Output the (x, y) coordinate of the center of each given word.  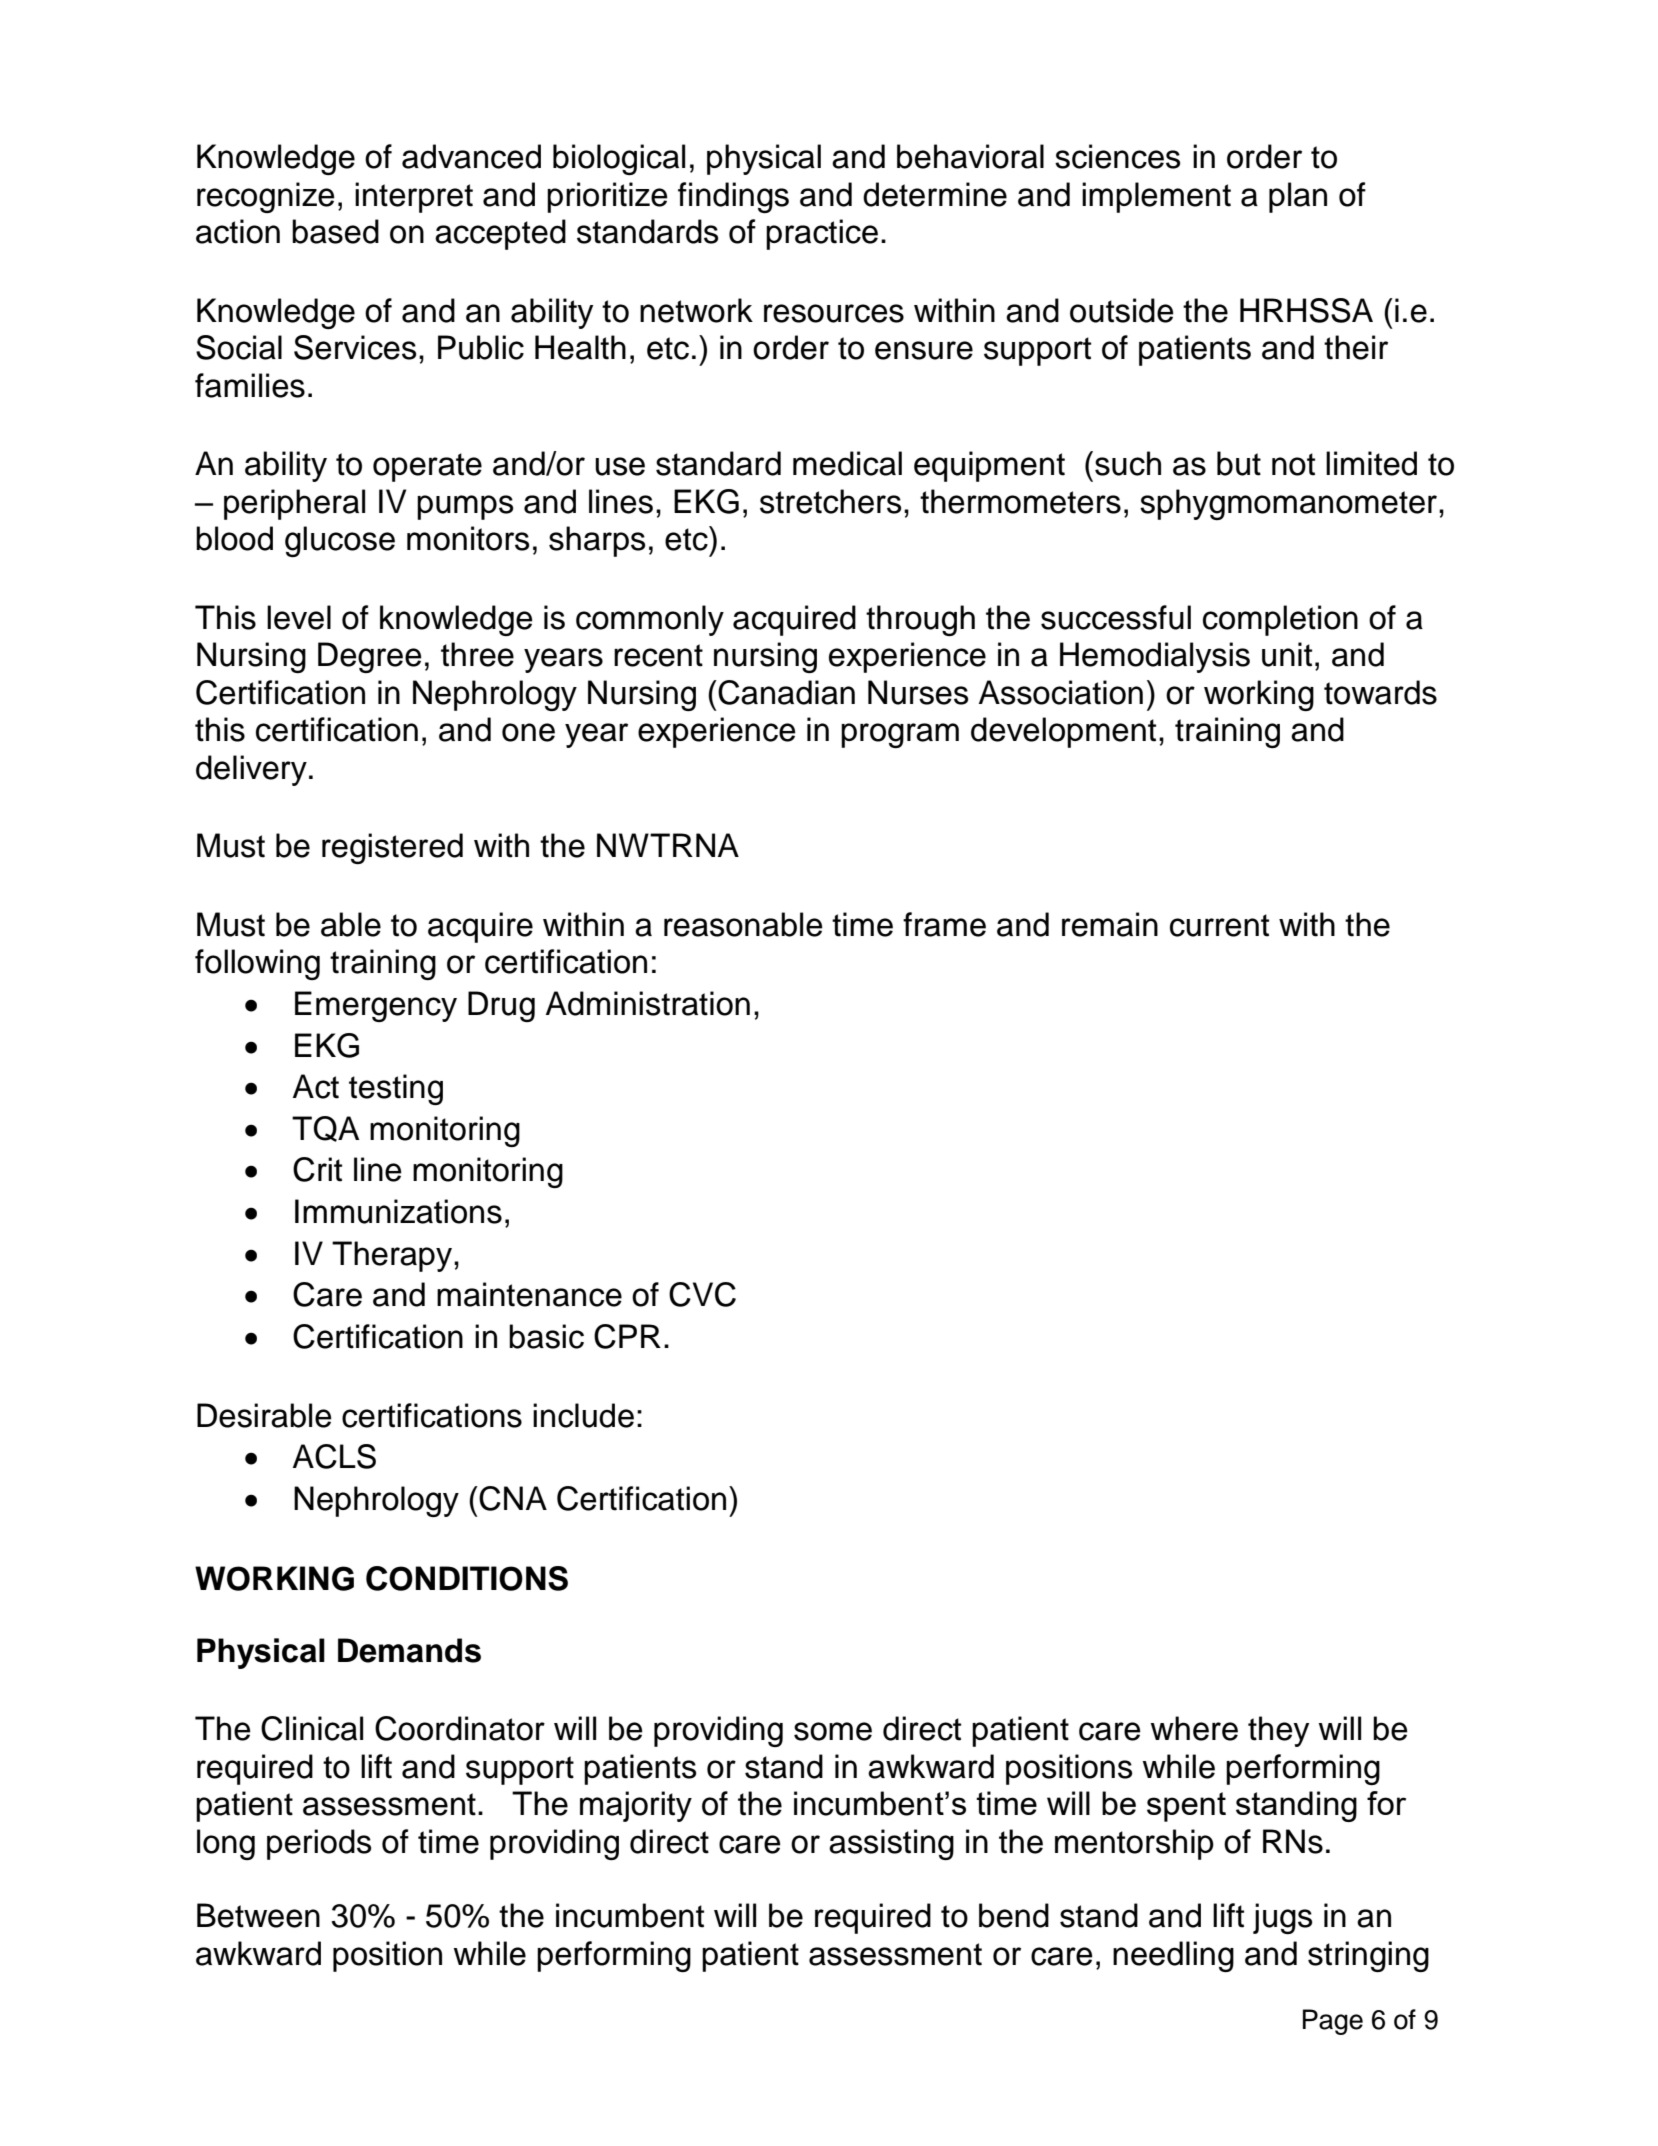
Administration (648, 1003)
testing (396, 1089)
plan (1298, 197)
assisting (891, 1844)
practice (822, 234)
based (335, 231)
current (1219, 925)
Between (258, 1915)
